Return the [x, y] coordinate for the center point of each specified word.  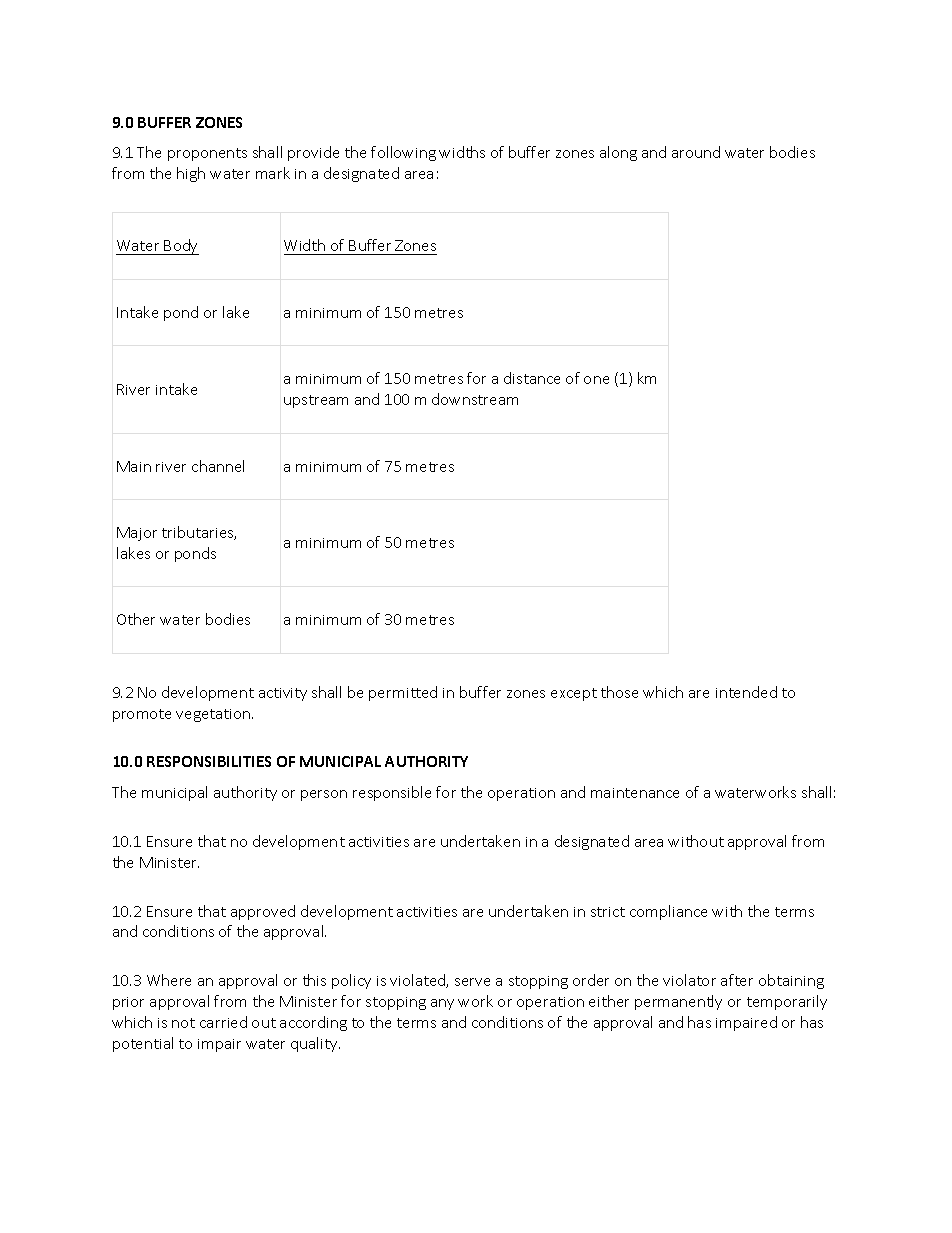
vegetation [214, 715]
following [403, 153]
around [696, 152]
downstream [475, 399]
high [191, 174]
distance [532, 378]
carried [223, 1022]
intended [746, 692]
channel [218, 466]
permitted [403, 693]
